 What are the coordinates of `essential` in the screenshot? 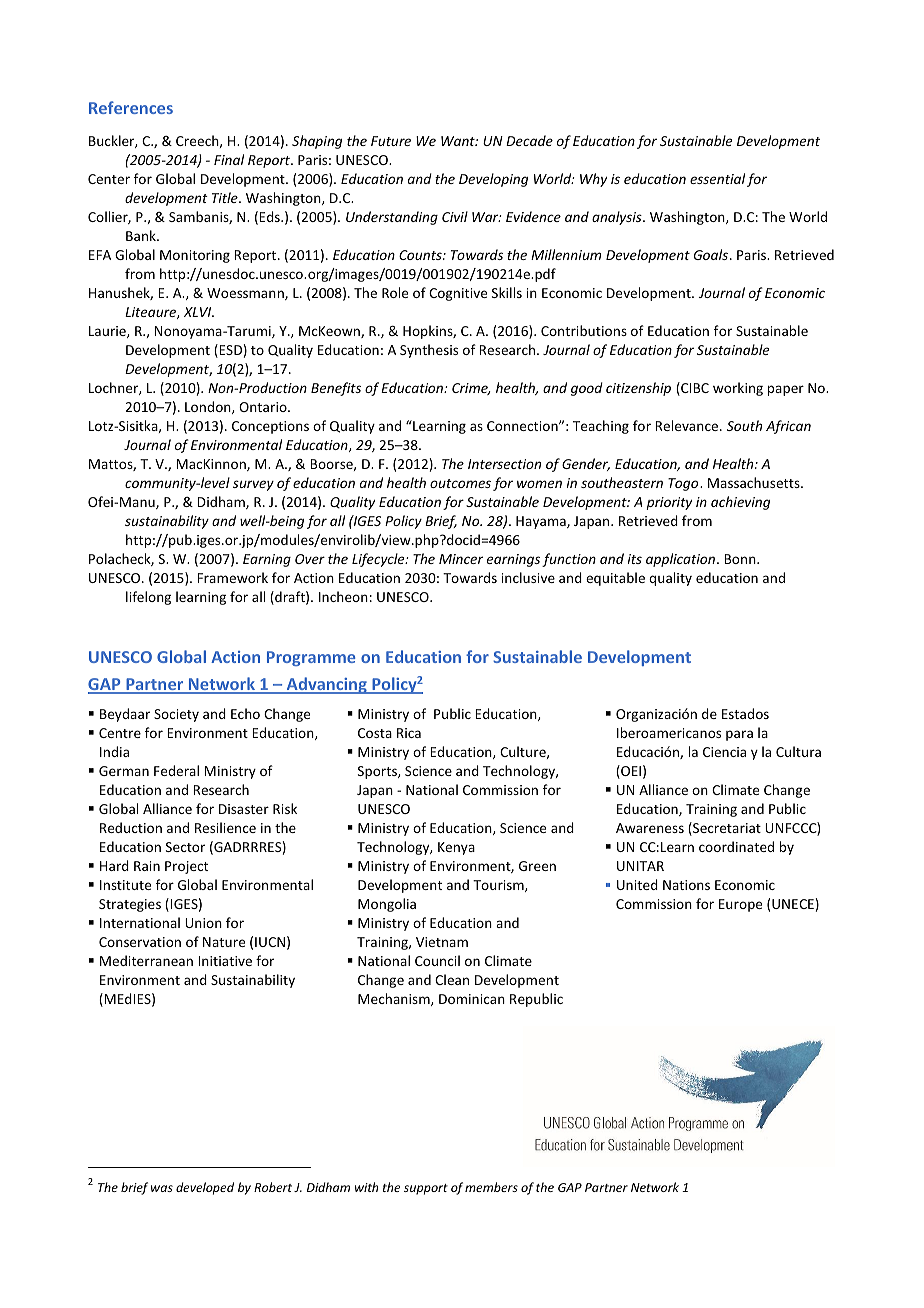 It's located at (717, 178).
